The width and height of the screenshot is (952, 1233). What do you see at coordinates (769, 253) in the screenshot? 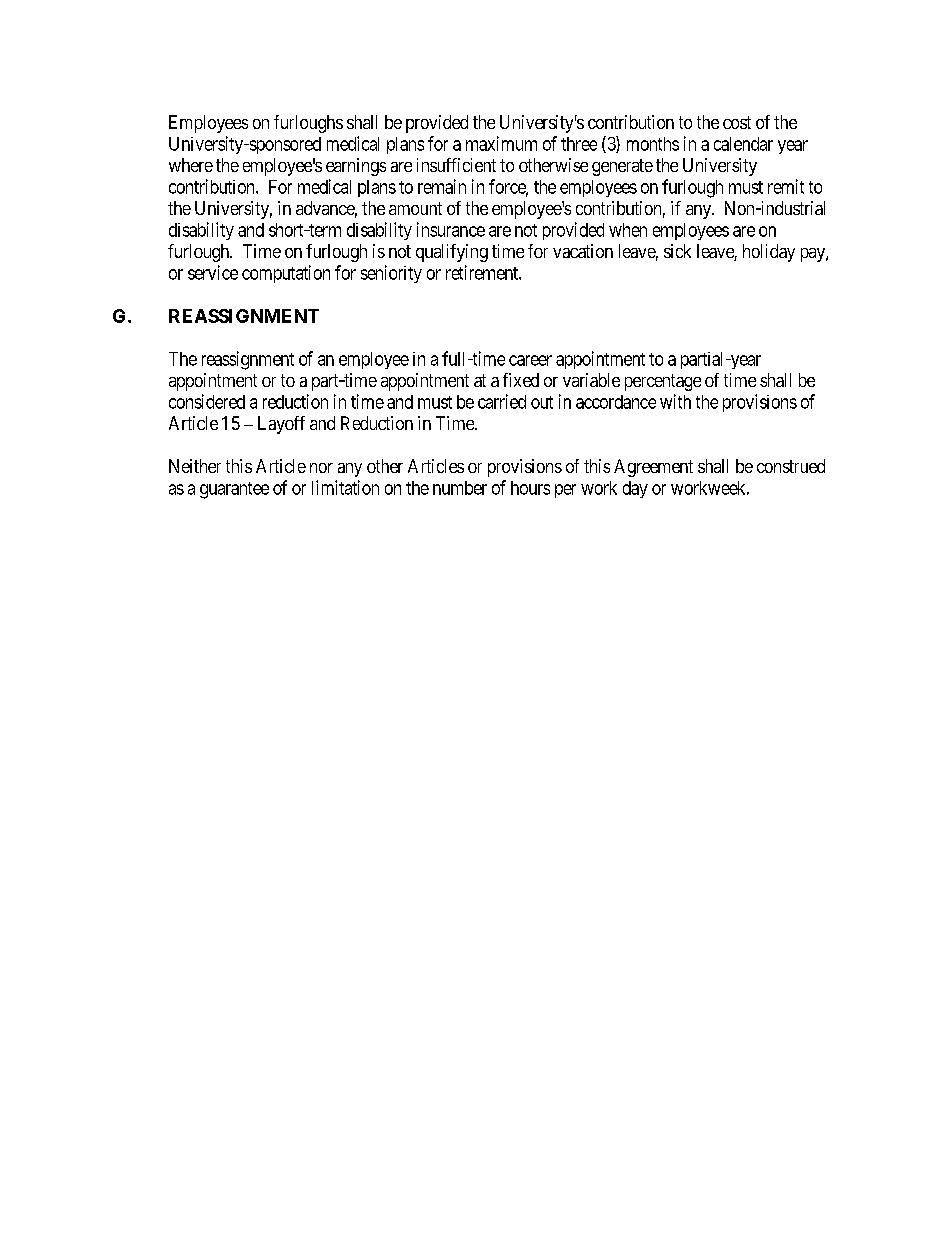
I see `holiday` at bounding box center [769, 253].
